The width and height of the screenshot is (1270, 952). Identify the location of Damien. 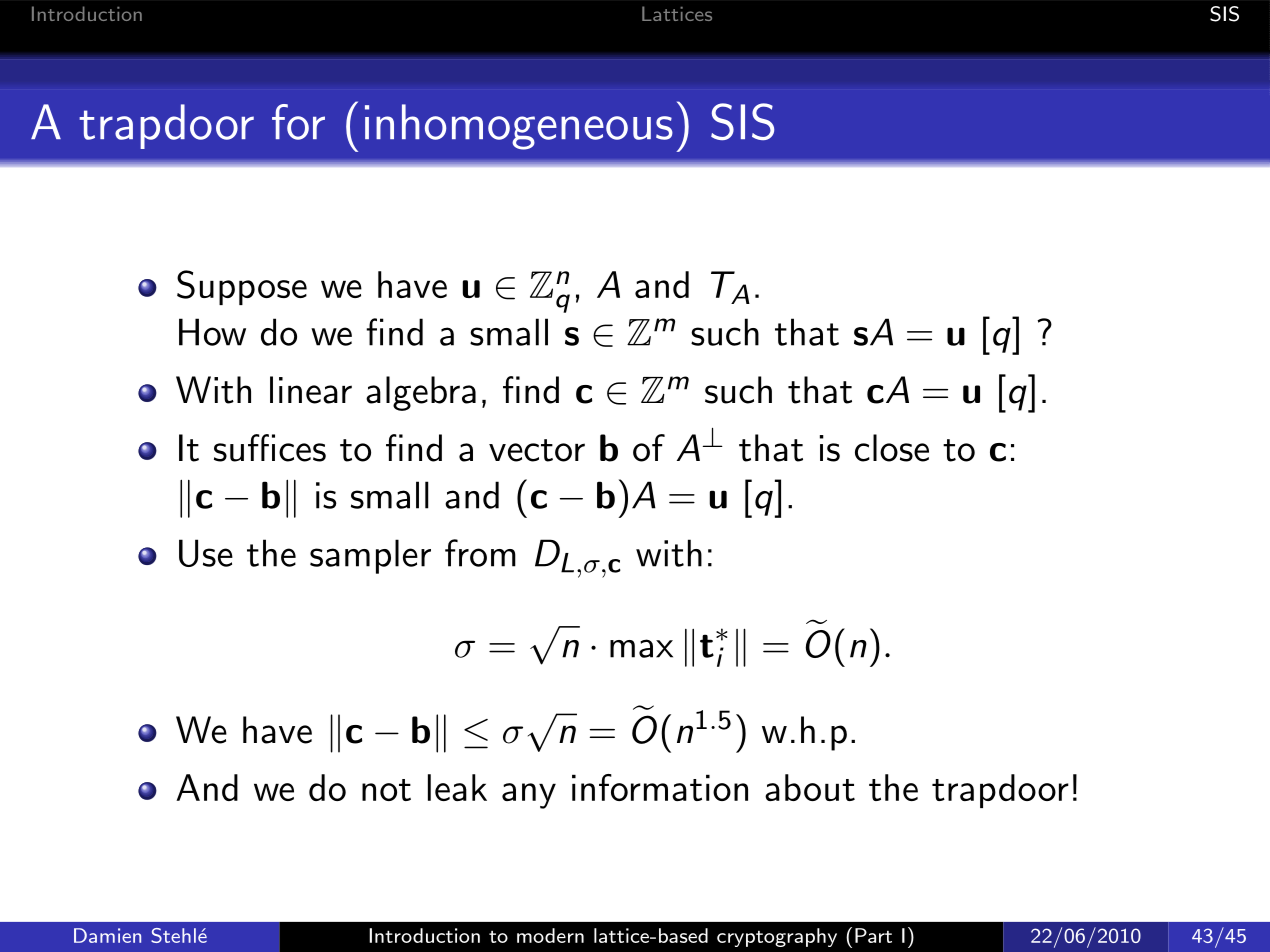
(107, 935).
